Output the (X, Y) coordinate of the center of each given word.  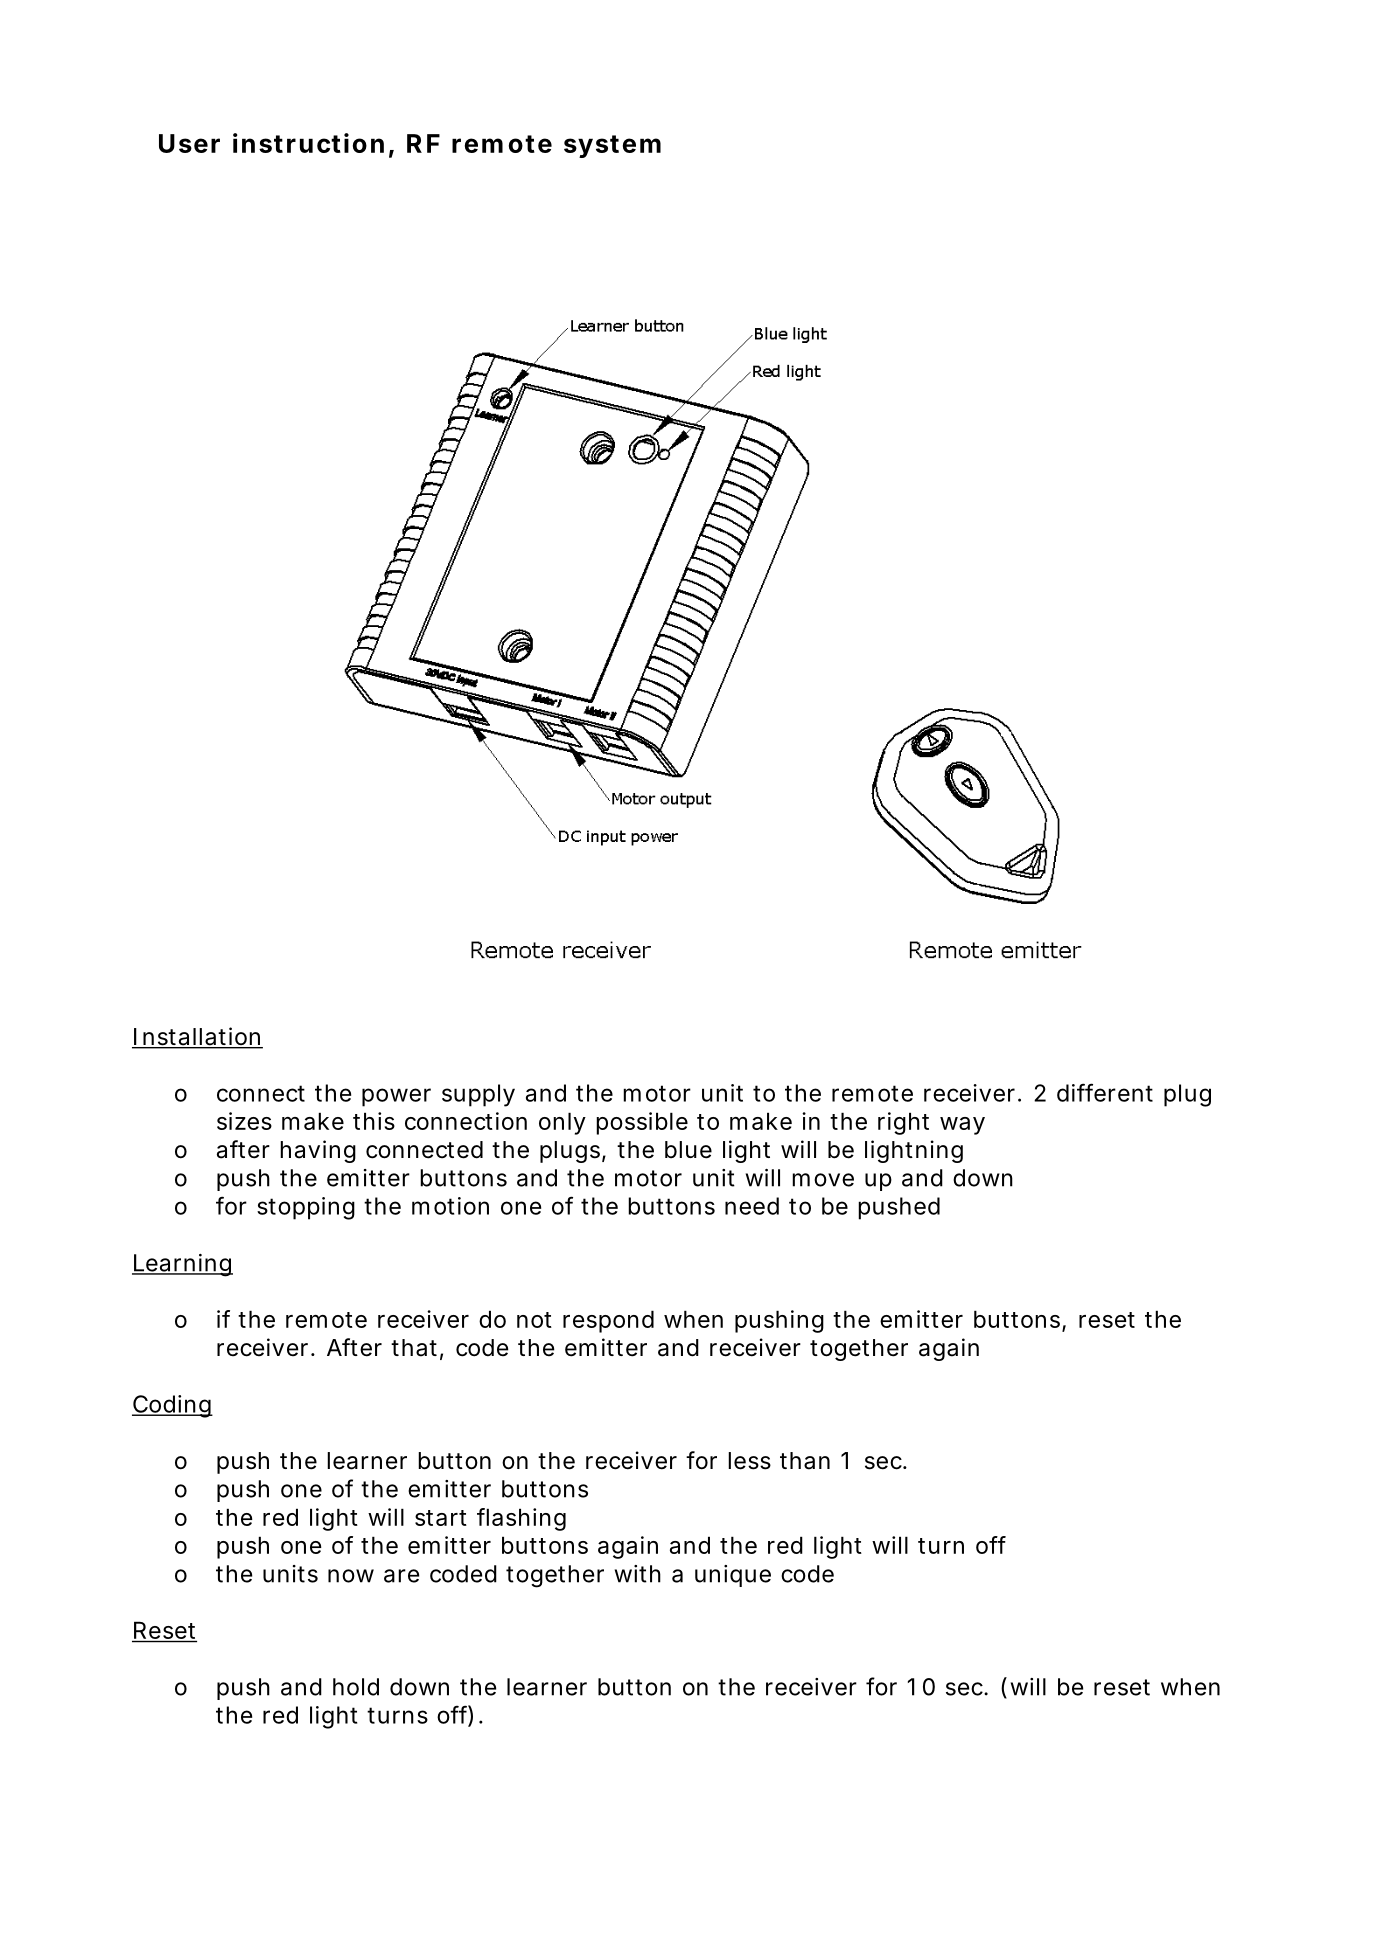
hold (356, 1687)
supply (478, 1095)
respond (608, 1321)
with (638, 1574)
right (903, 1123)
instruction (308, 143)
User (189, 143)
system (612, 146)
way (962, 1126)
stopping (306, 1208)
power (396, 1097)
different (1105, 1092)
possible (642, 1123)
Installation (197, 1037)
